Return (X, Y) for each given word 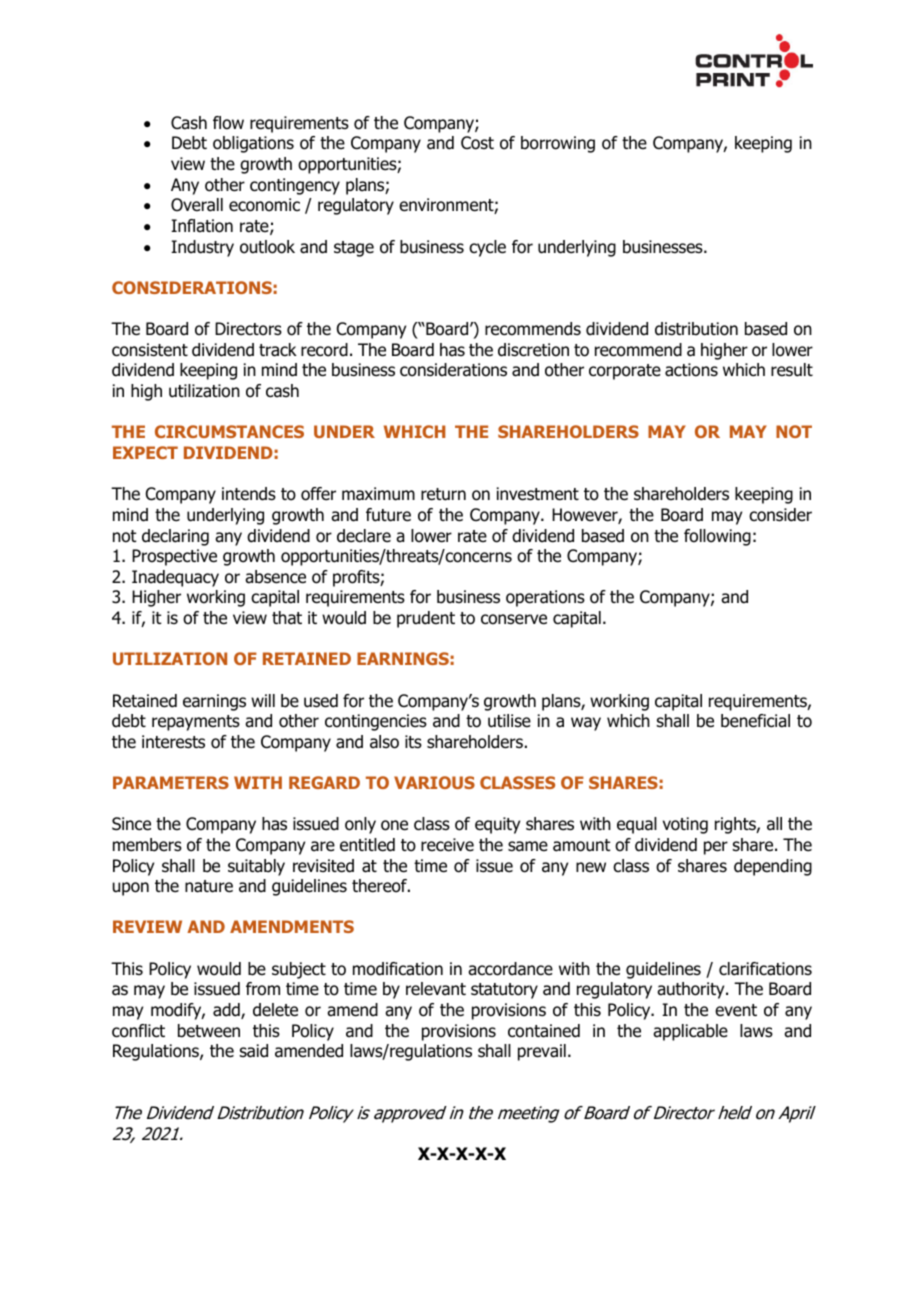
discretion (533, 350)
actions (691, 370)
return (443, 494)
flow (228, 123)
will (263, 700)
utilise (509, 721)
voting (685, 825)
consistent (150, 350)
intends (249, 494)
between (209, 1031)
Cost (477, 143)
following (717, 537)
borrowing (558, 144)
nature (209, 886)
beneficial (755, 721)
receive (447, 845)
